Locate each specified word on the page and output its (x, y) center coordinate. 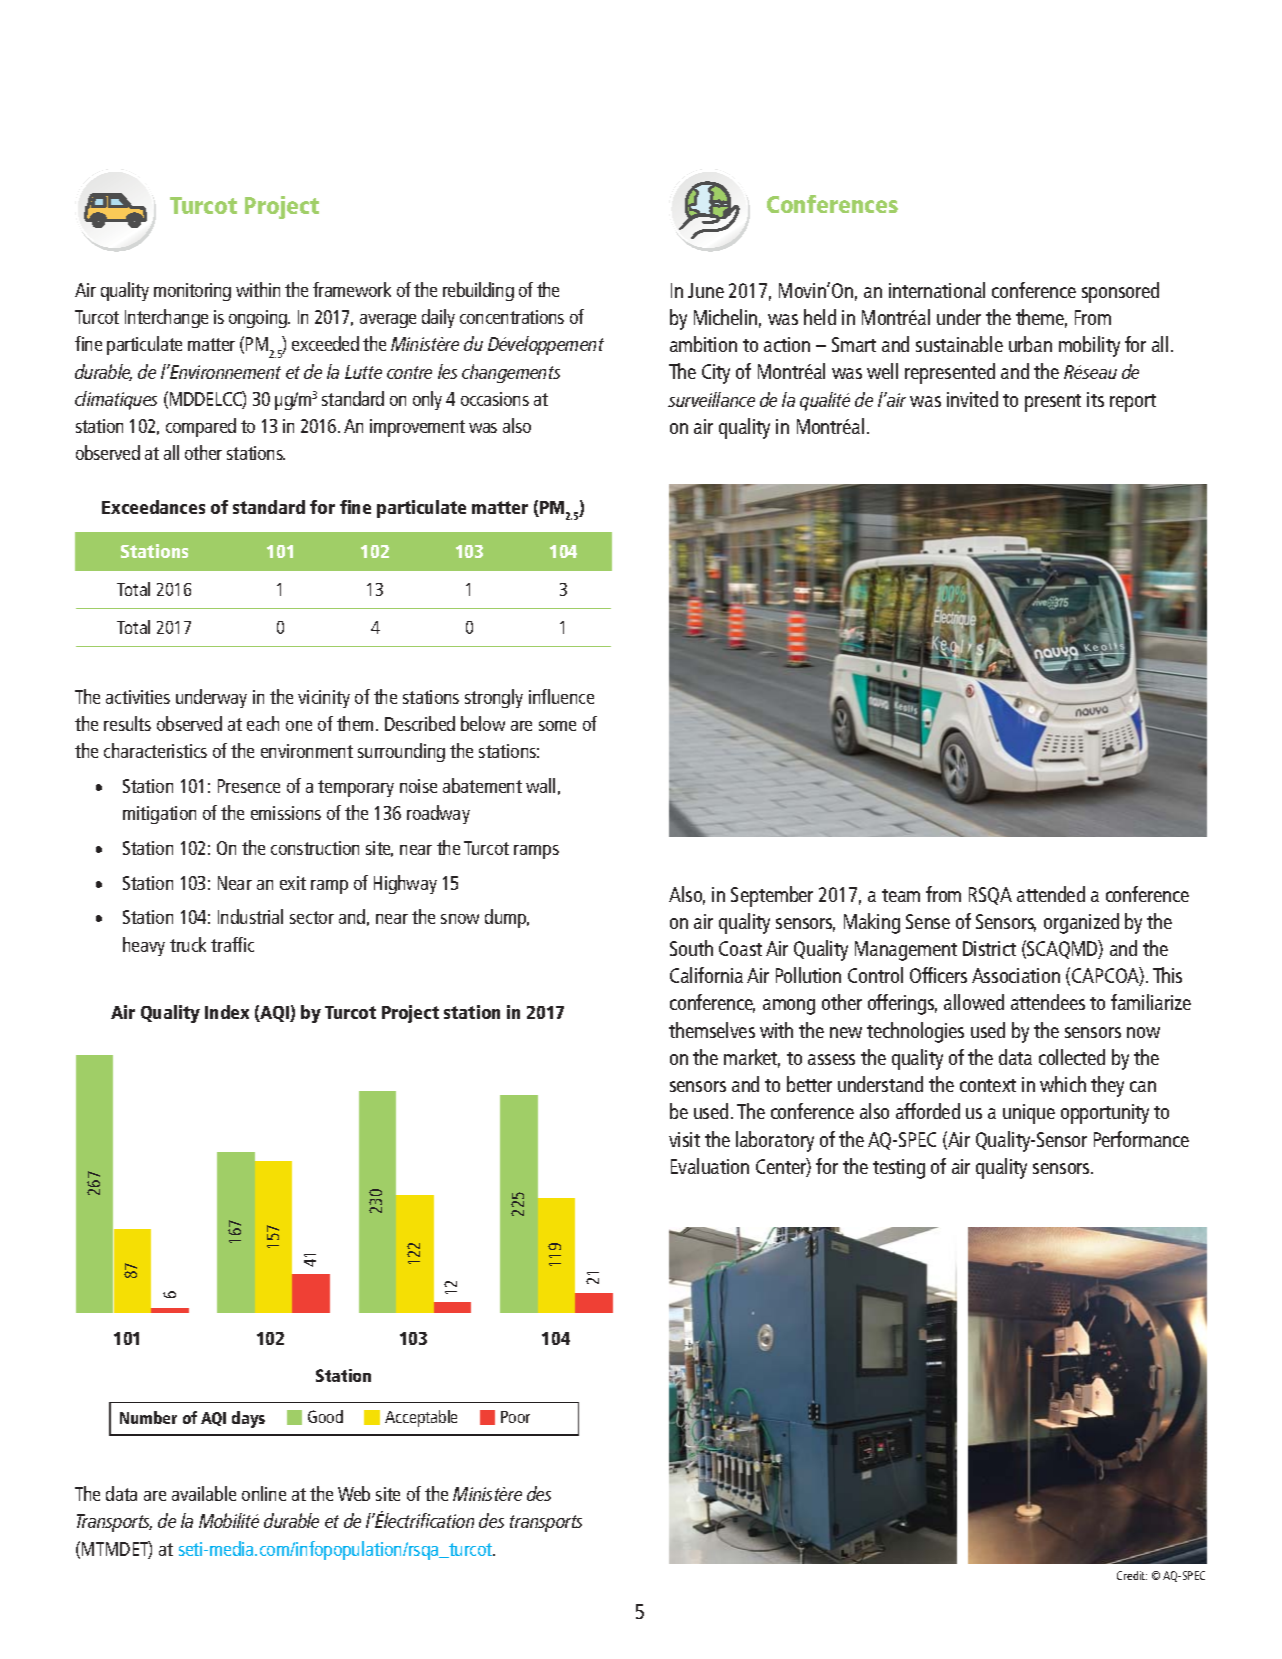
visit (684, 1139)
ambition (703, 344)
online (264, 1493)
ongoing (259, 319)
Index (227, 1012)
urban (1030, 344)
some (557, 726)
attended (1051, 894)
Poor (515, 1417)
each (263, 723)
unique (1029, 1114)
